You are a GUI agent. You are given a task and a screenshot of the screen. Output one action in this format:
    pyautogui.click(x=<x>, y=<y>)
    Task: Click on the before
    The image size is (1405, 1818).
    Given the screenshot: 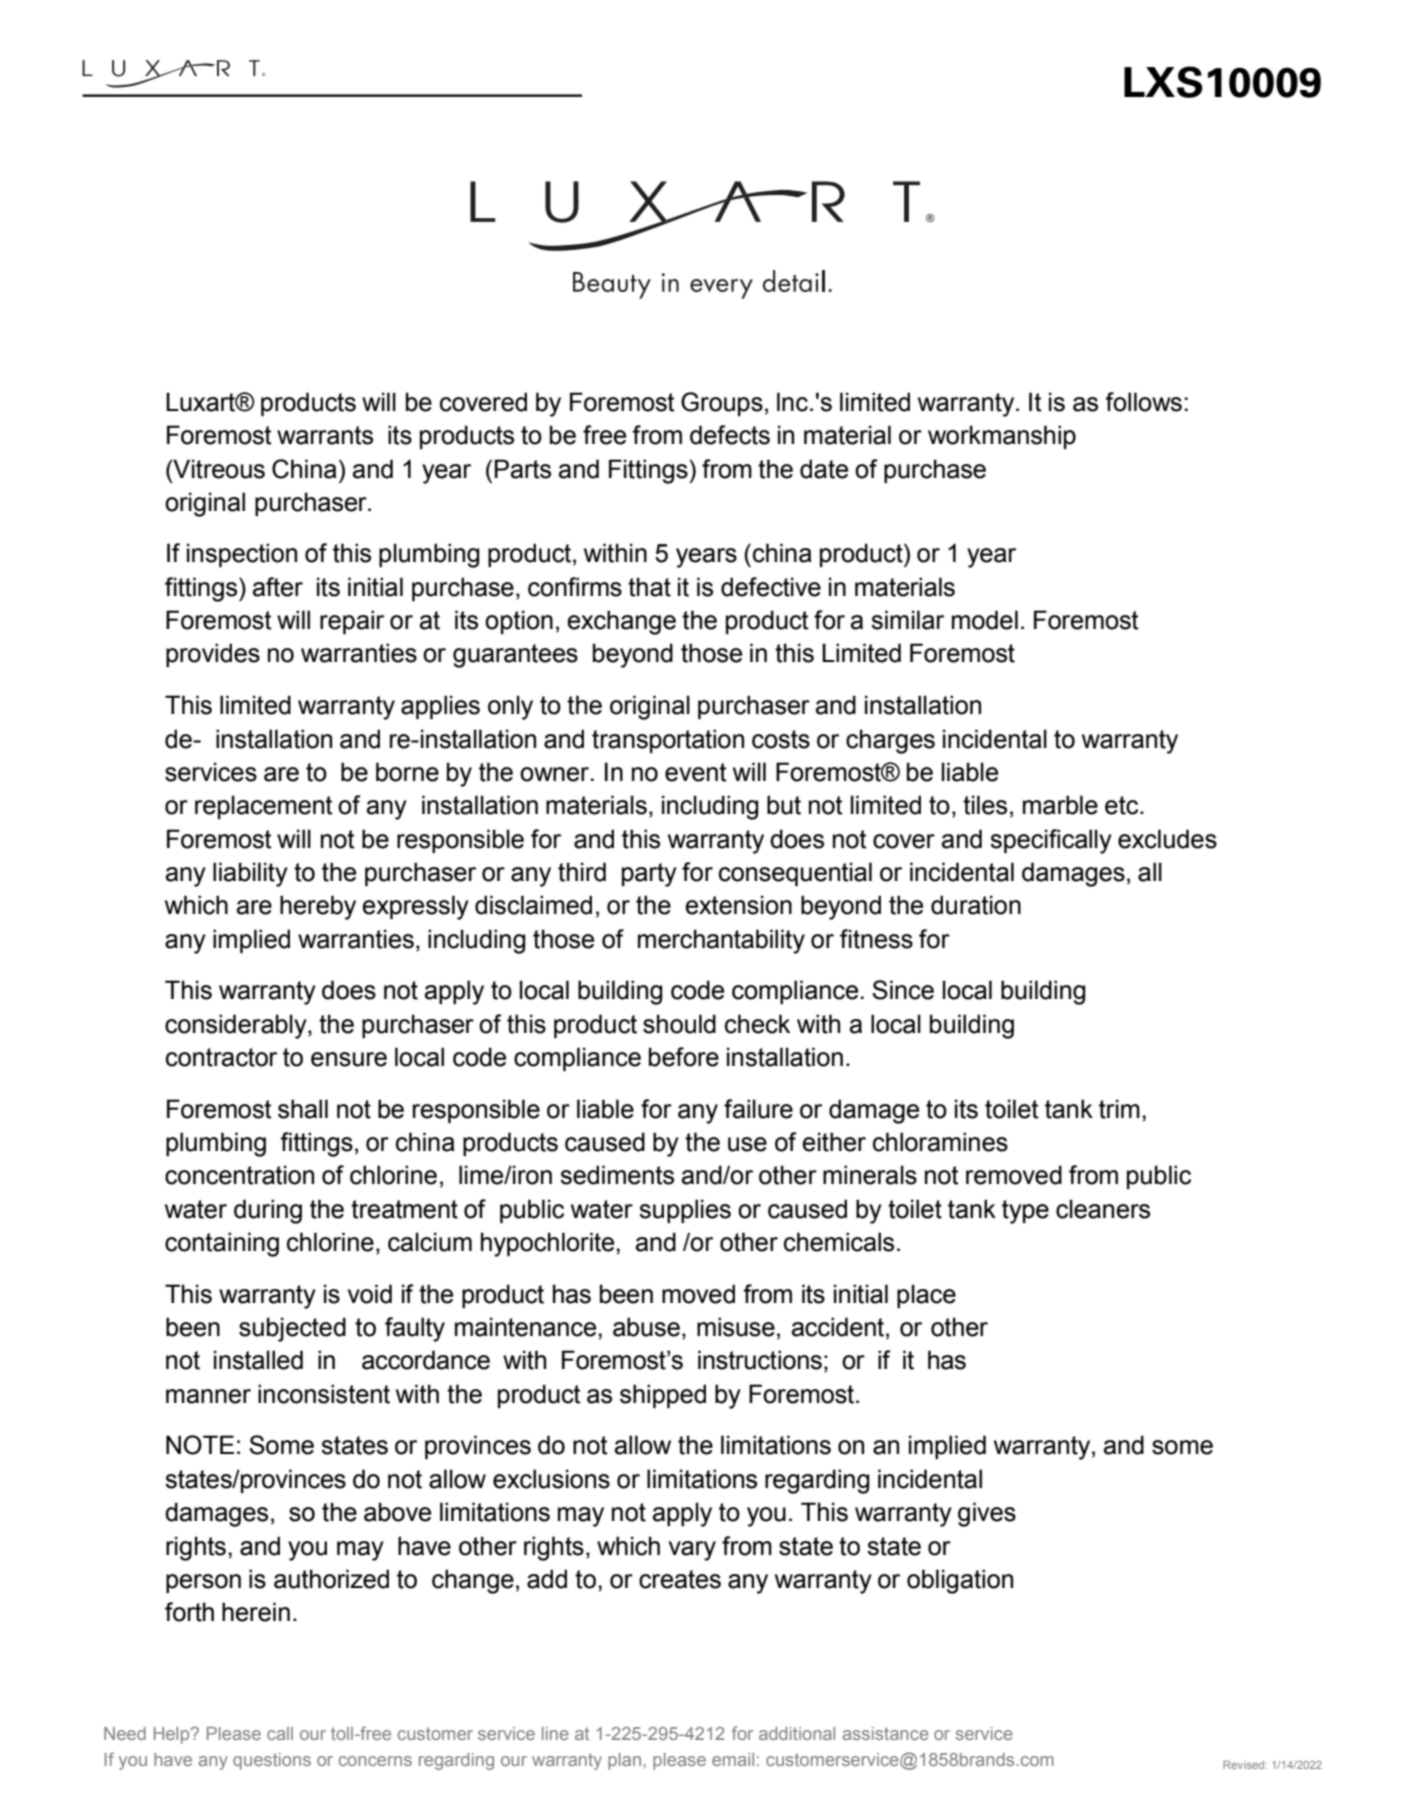 What is the action you would take?
    pyautogui.click(x=684, y=1057)
